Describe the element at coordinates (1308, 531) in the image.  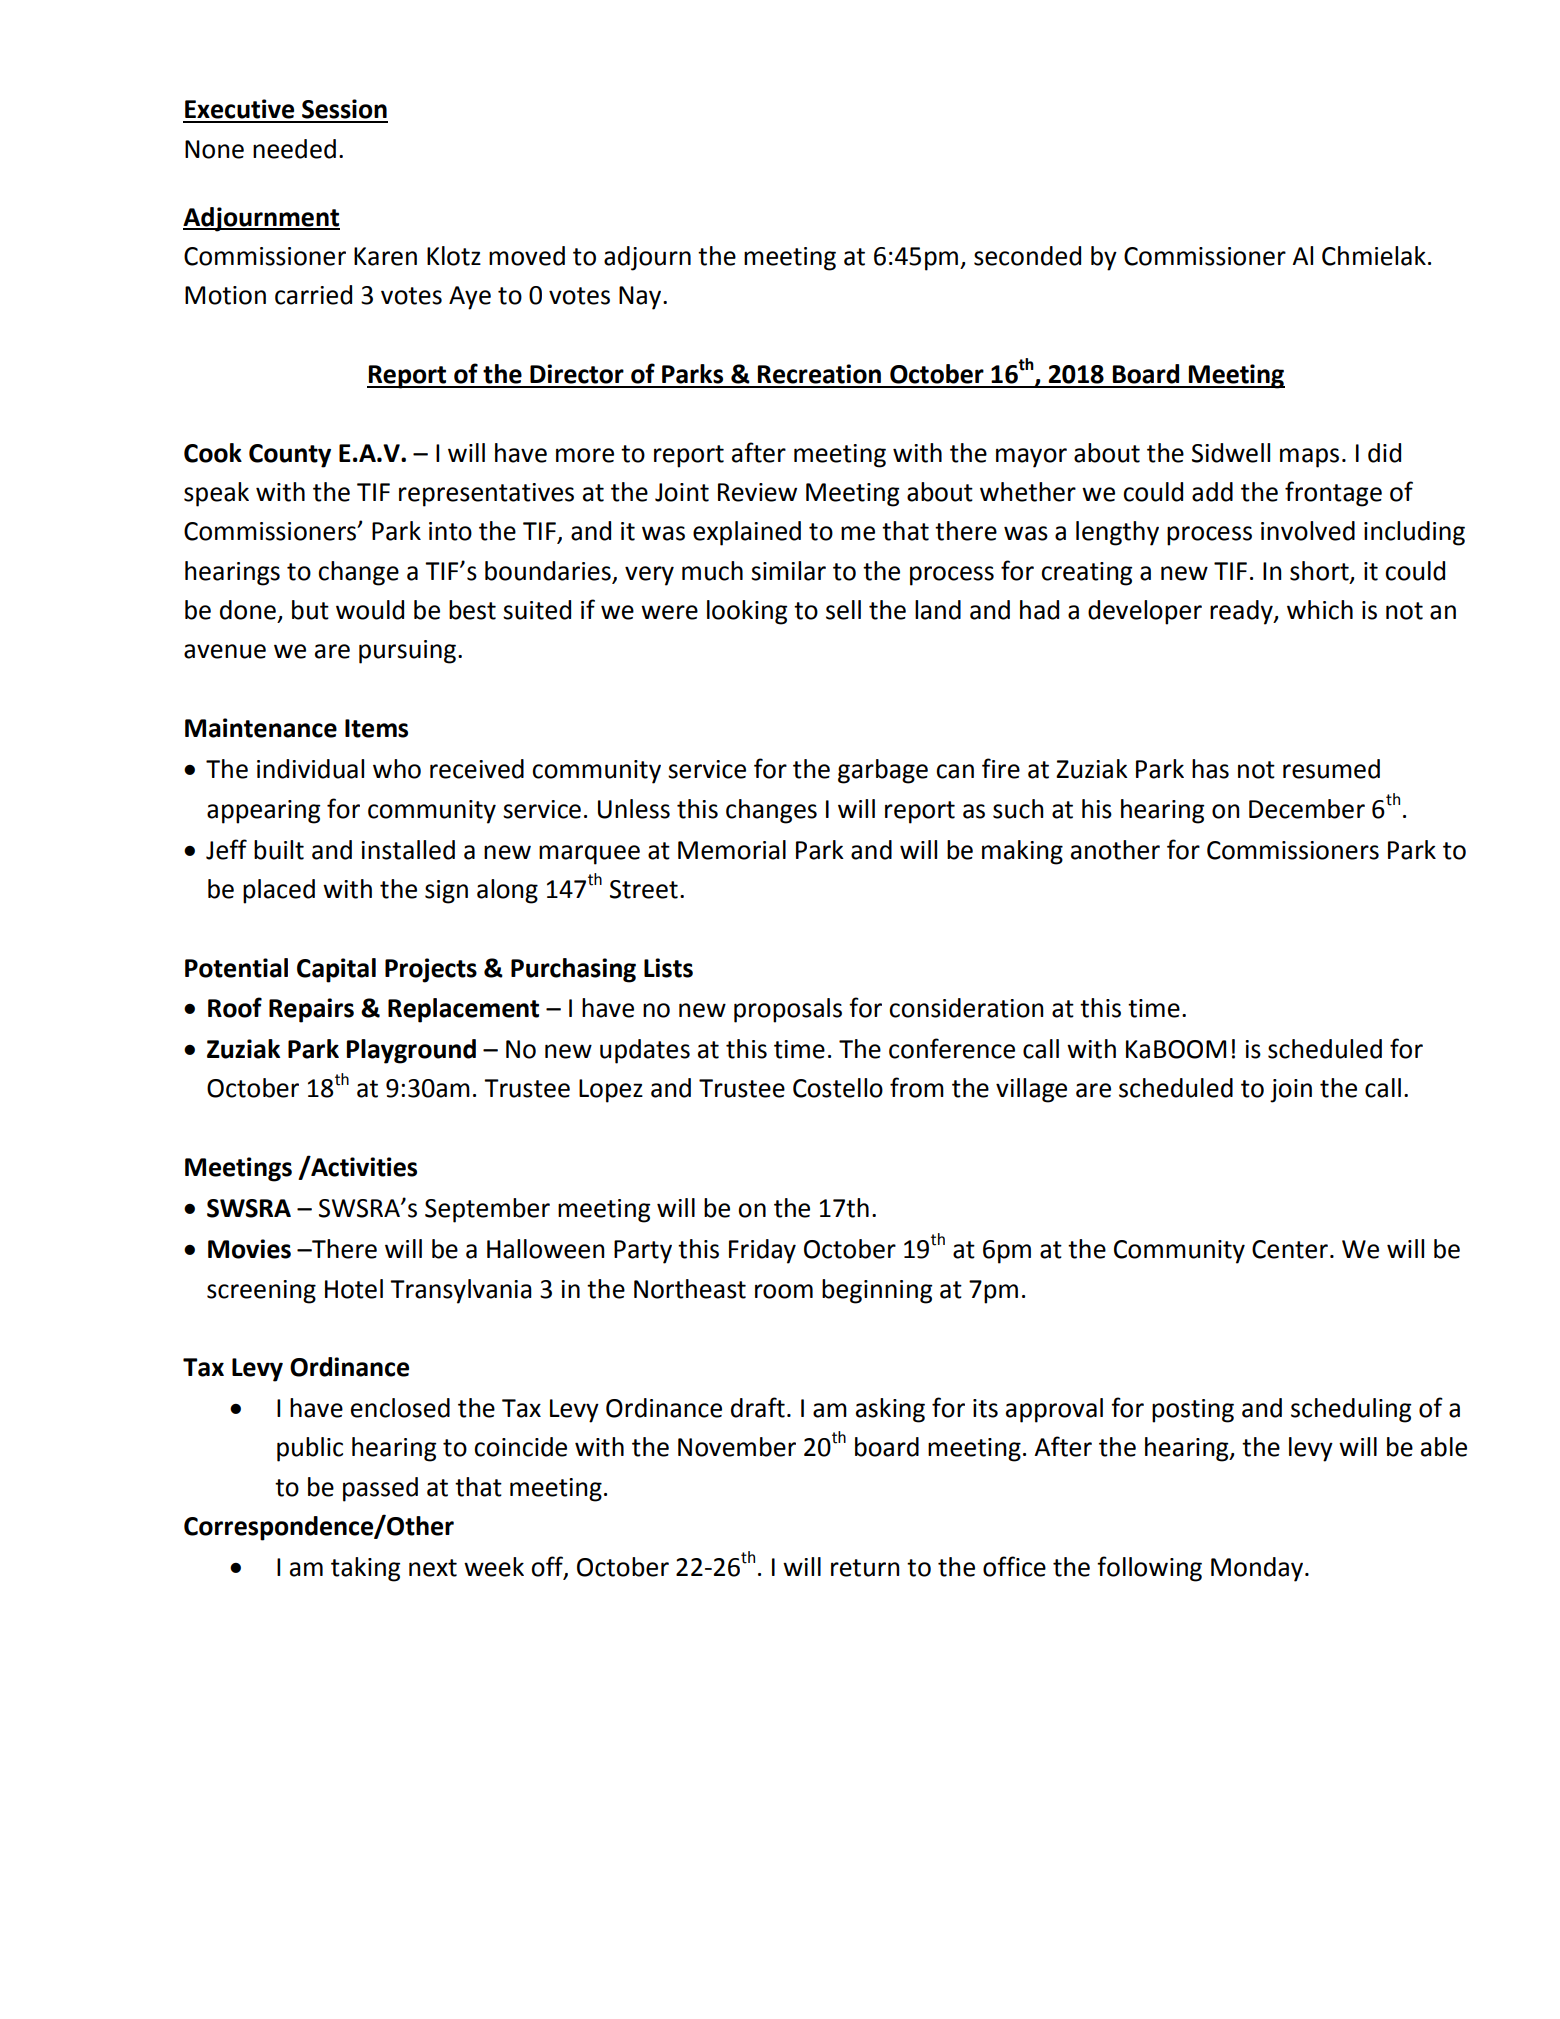
I see `involved` at that location.
